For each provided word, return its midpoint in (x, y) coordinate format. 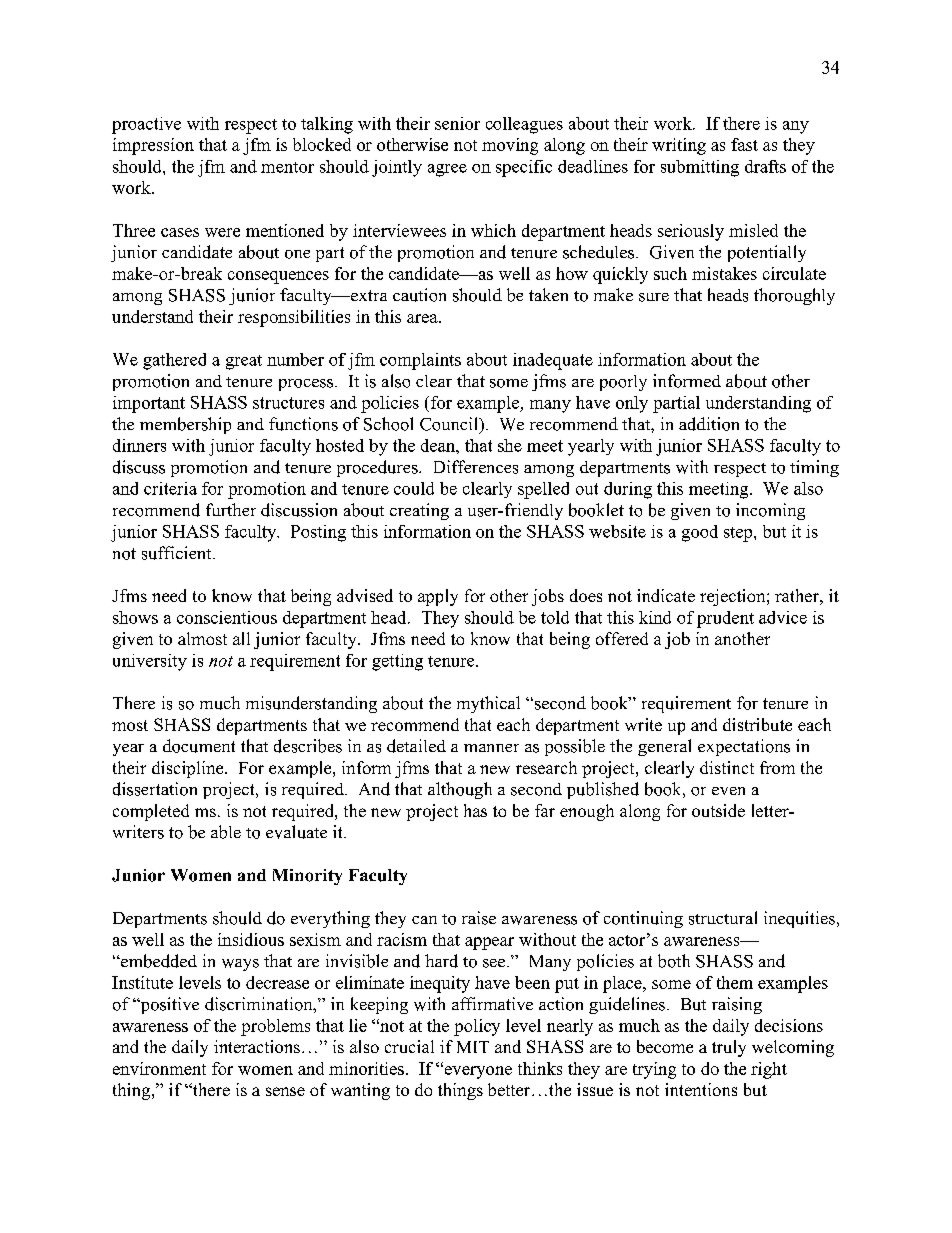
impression (153, 146)
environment (159, 1068)
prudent (725, 619)
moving (510, 146)
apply (438, 597)
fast (744, 144)
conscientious (227, 617)
